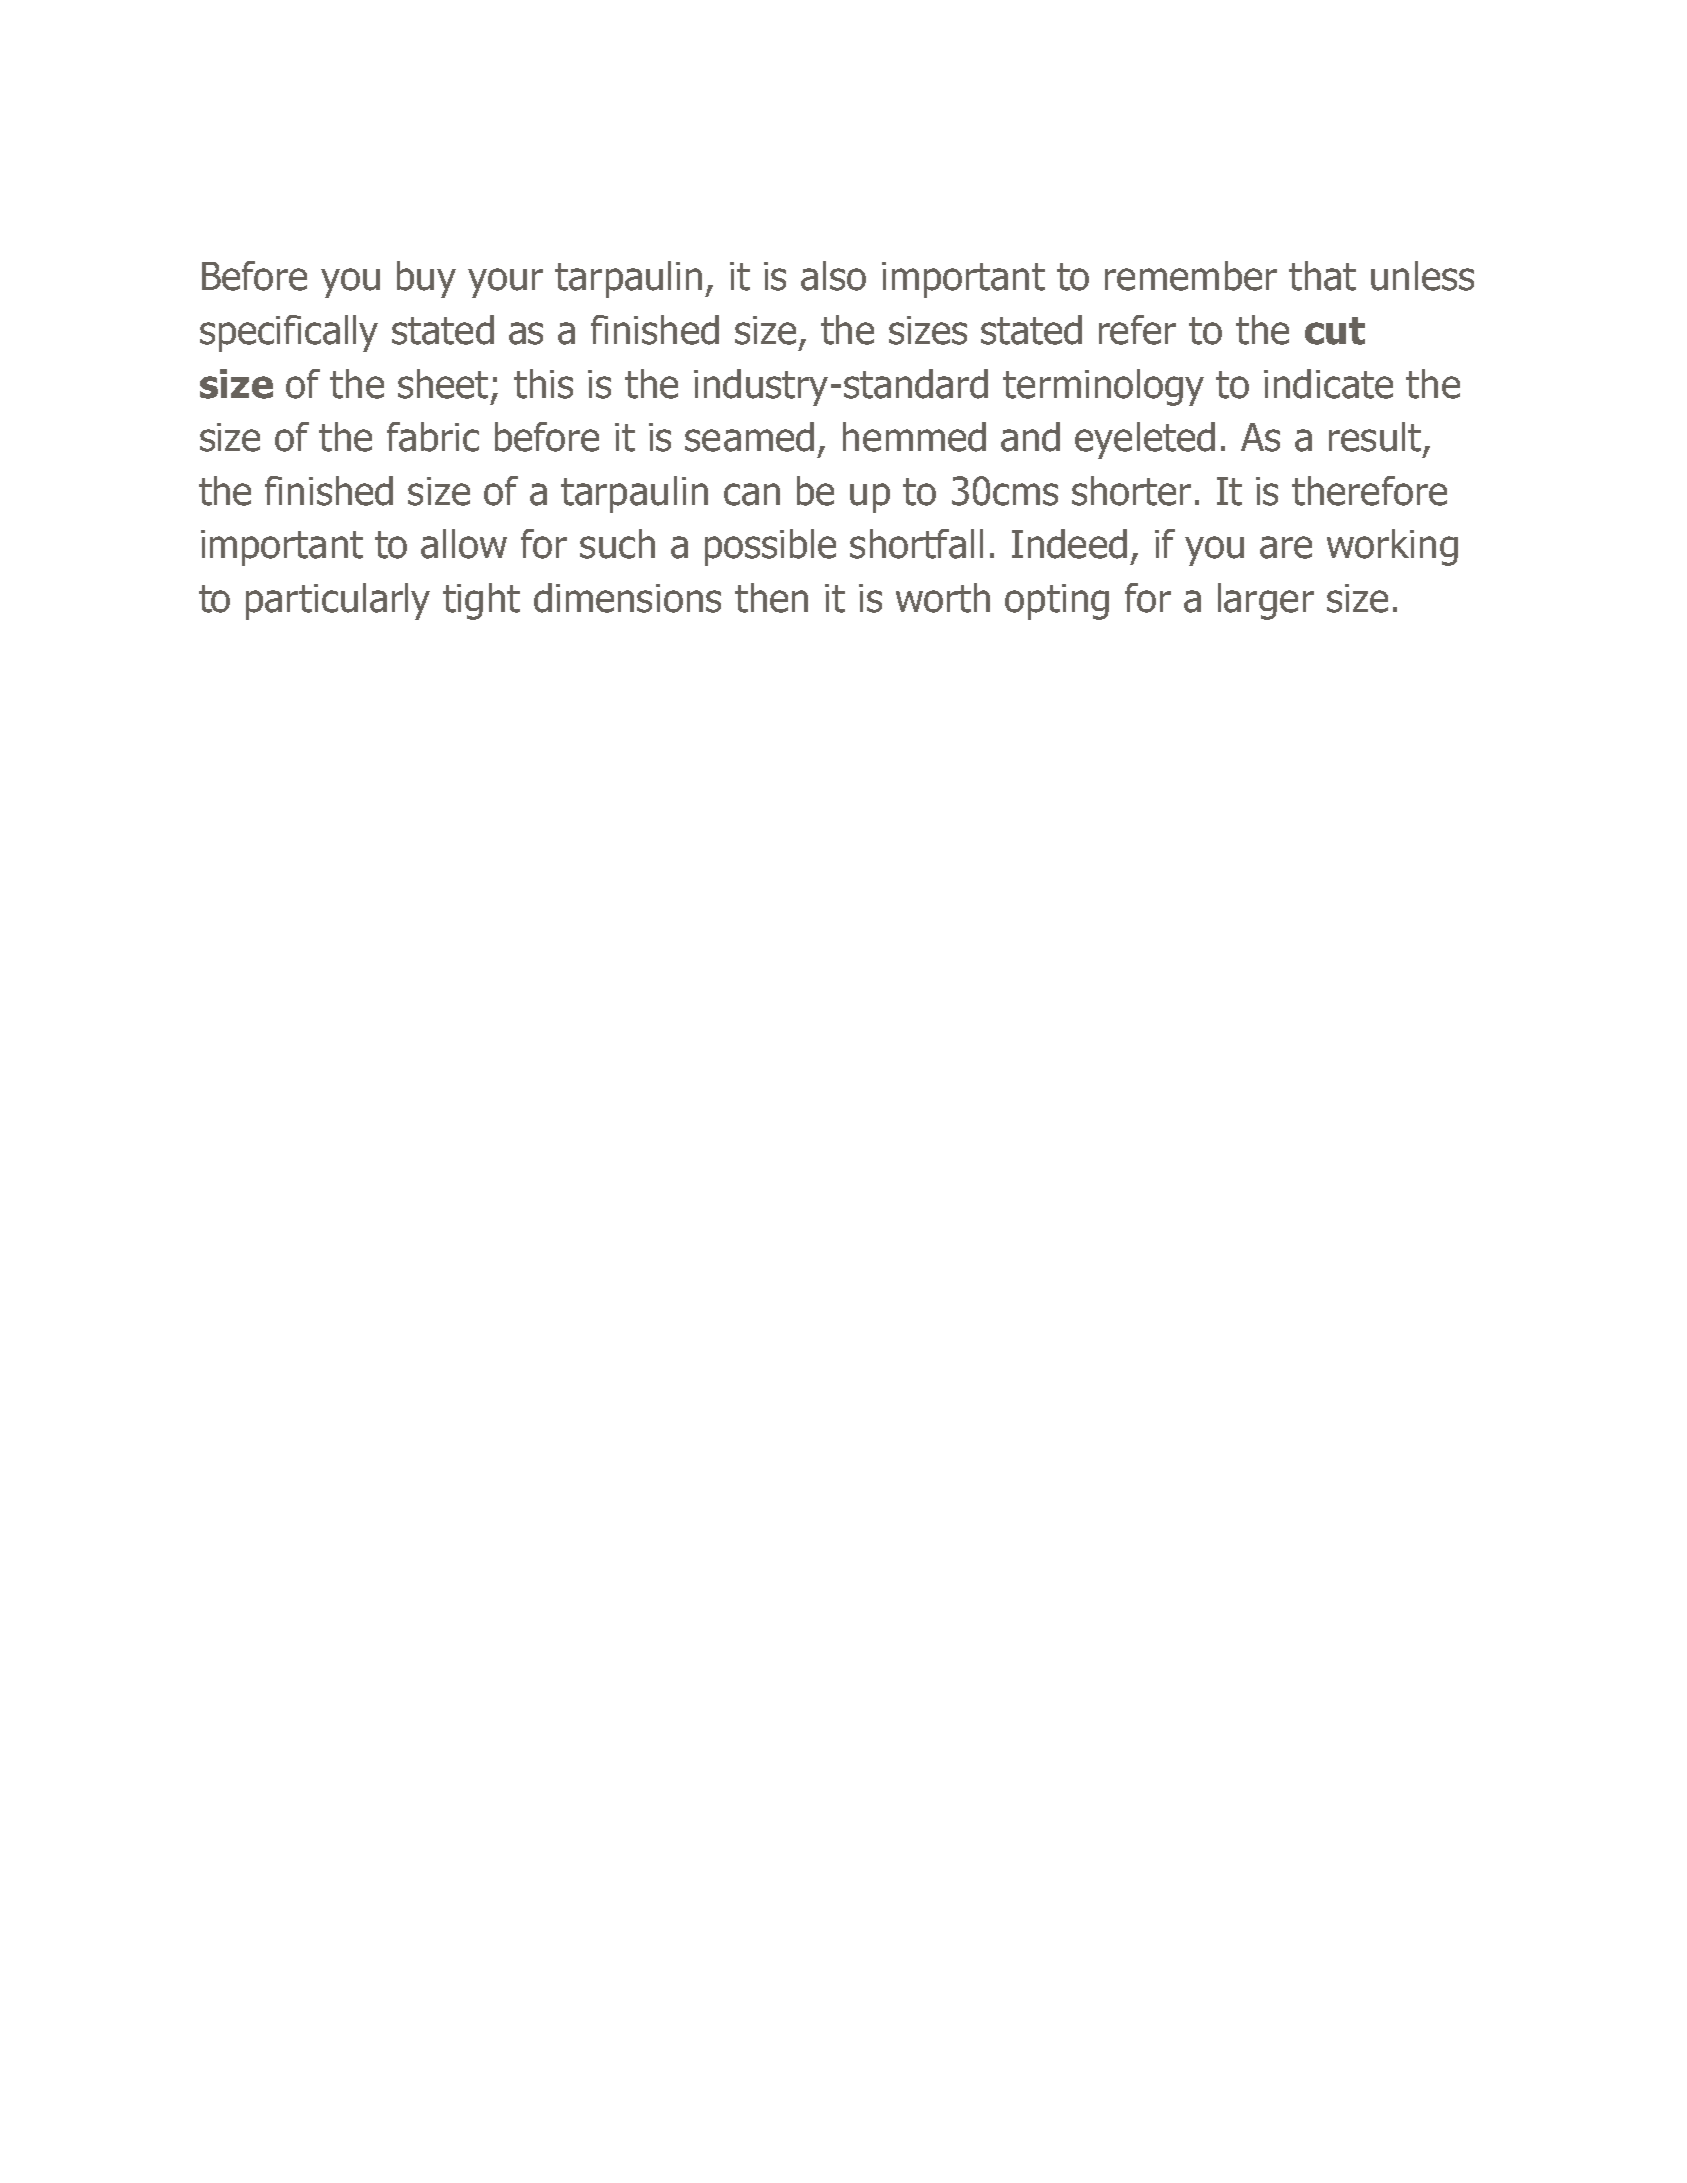 This image has width=1687, height=2183. Describe the element at coordinates (833, 276) in the image. I see `also` at that location.
